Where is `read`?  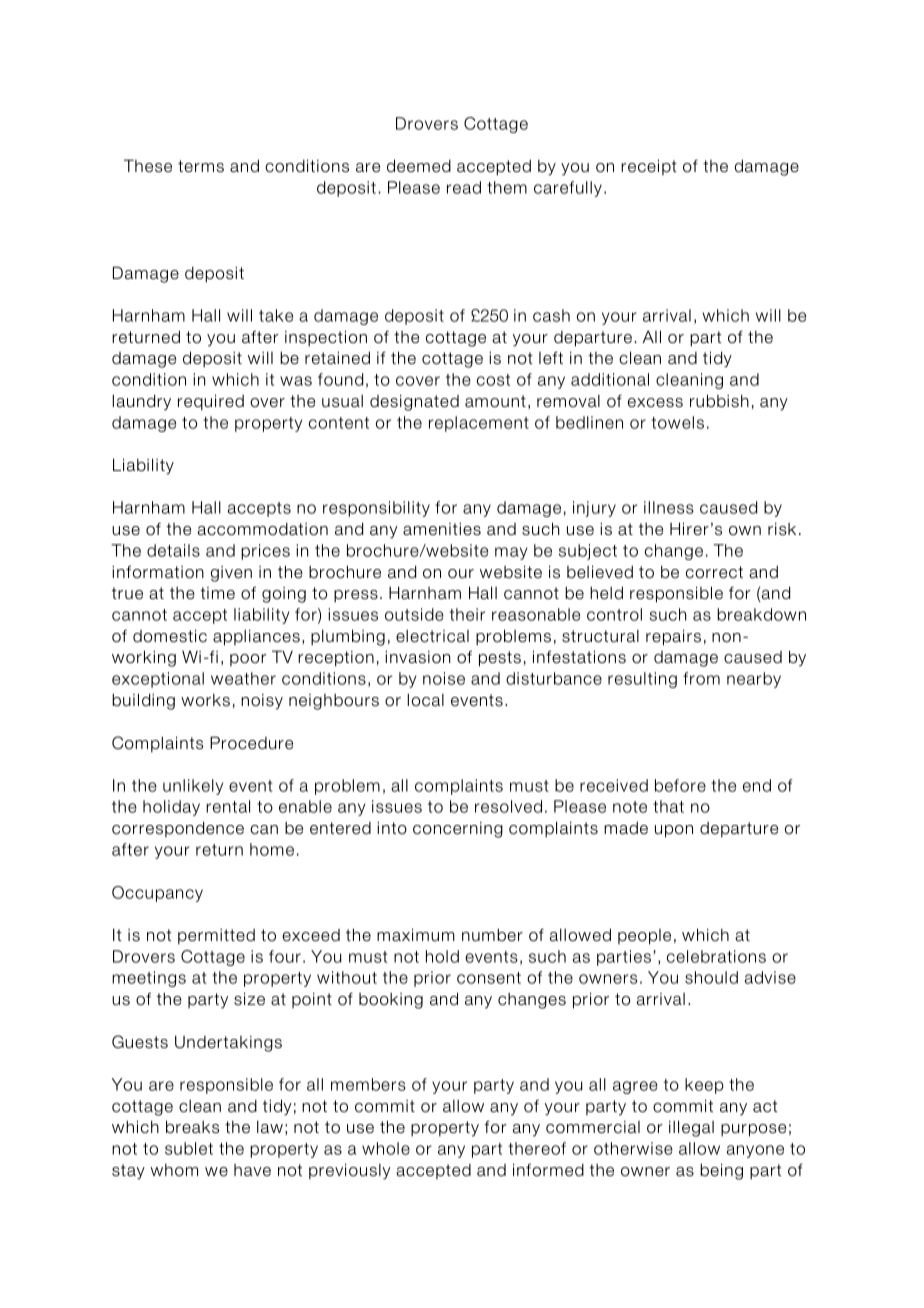
read is located at coordinates (464, 187).
